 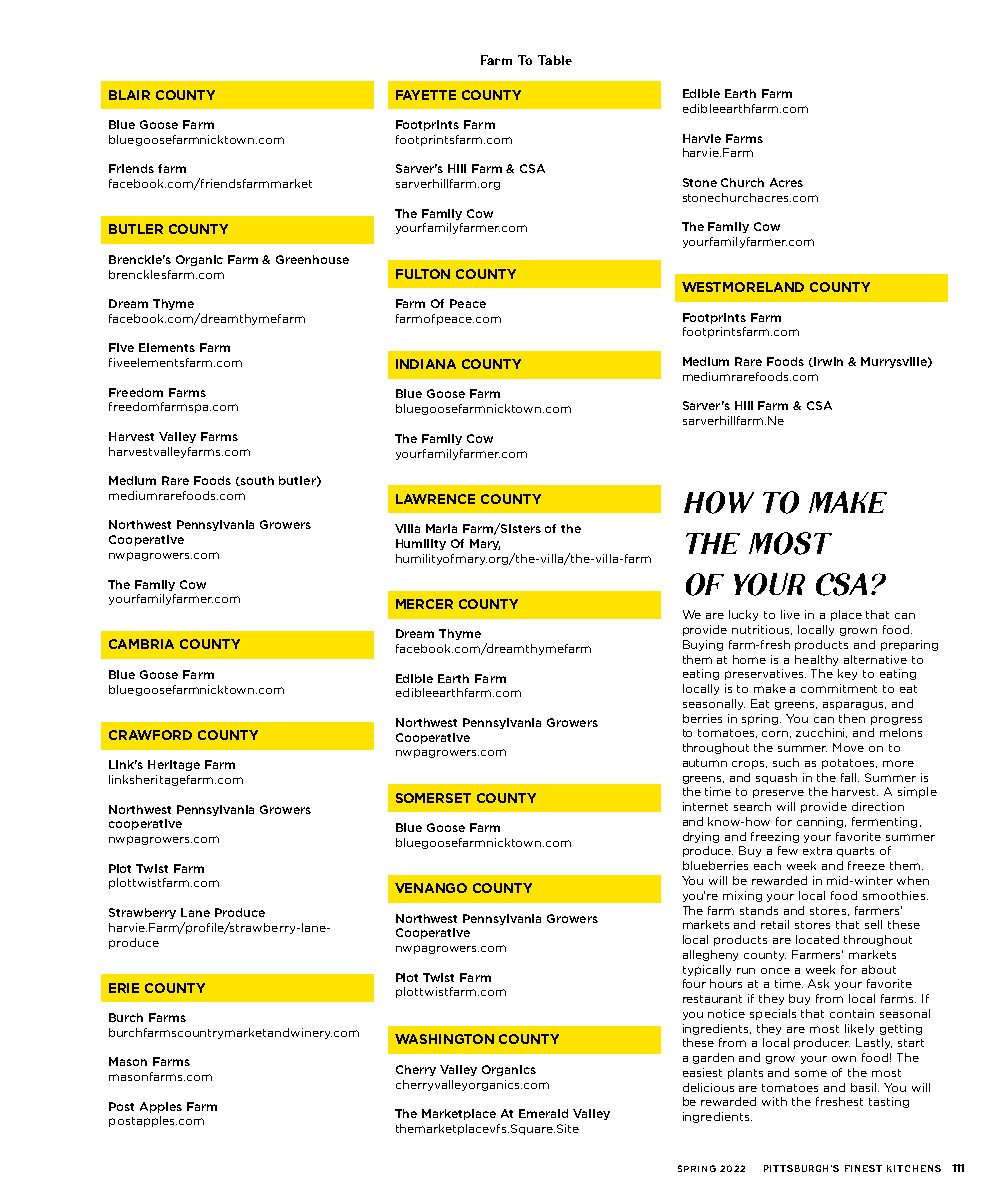 What do you see at coordinates (828, 361) in the image?
I see `Irwin` at bounding box center [828, 361].
